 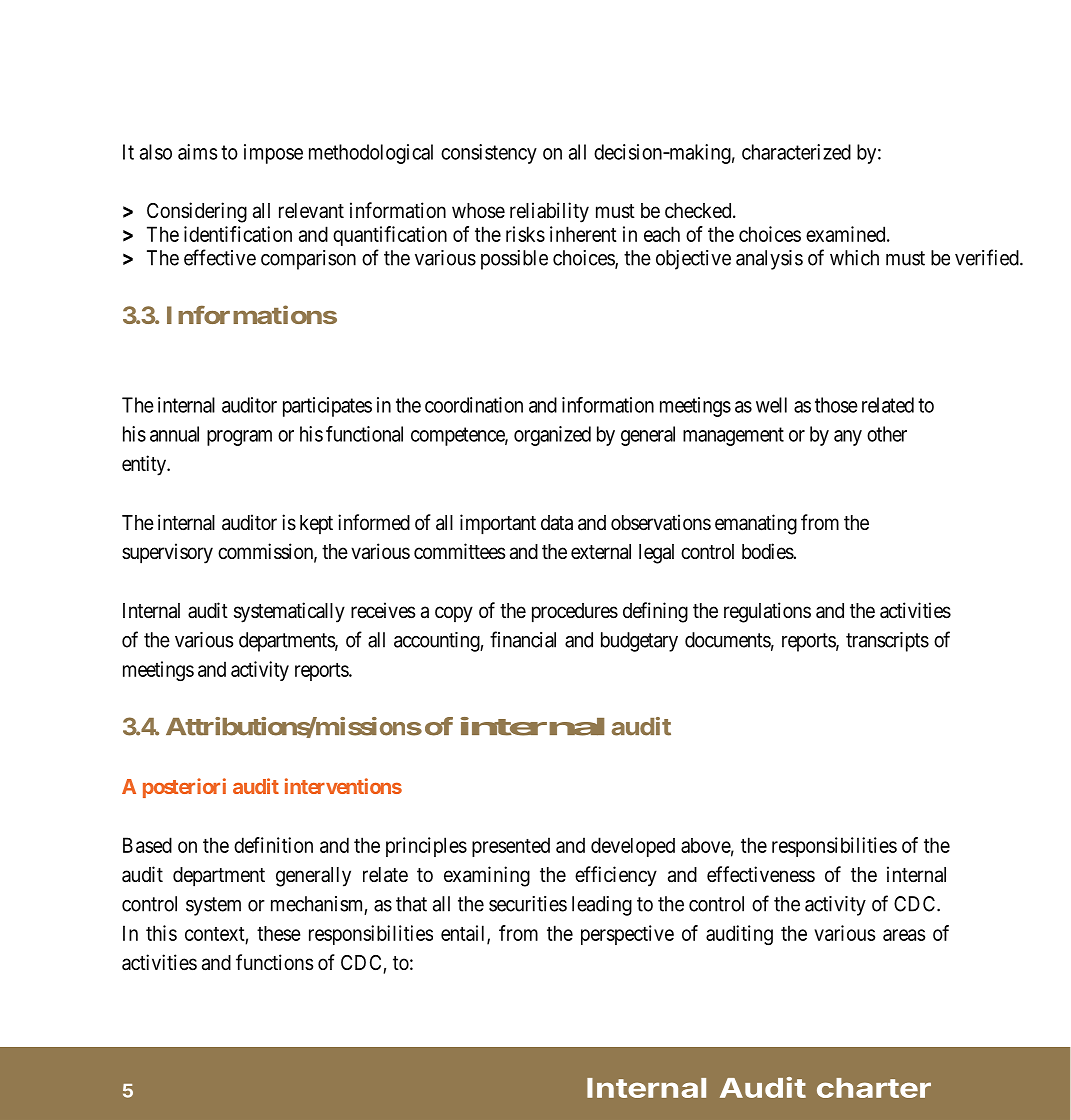 I want to click on those, so click(x=836, y=405).
